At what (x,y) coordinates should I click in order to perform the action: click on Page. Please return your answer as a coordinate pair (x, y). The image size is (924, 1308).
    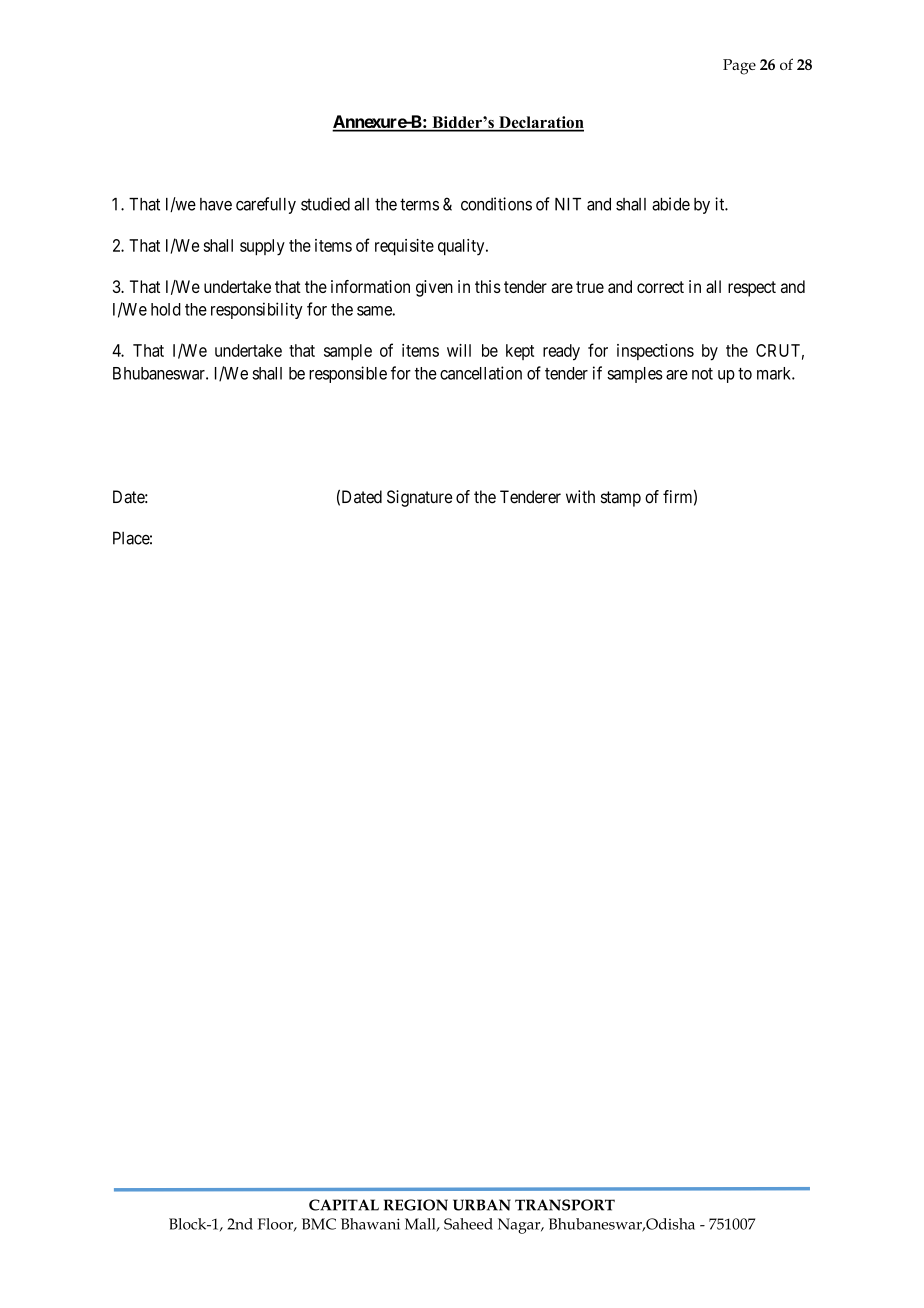
    Looking at the image, I should click on (739, 67).
